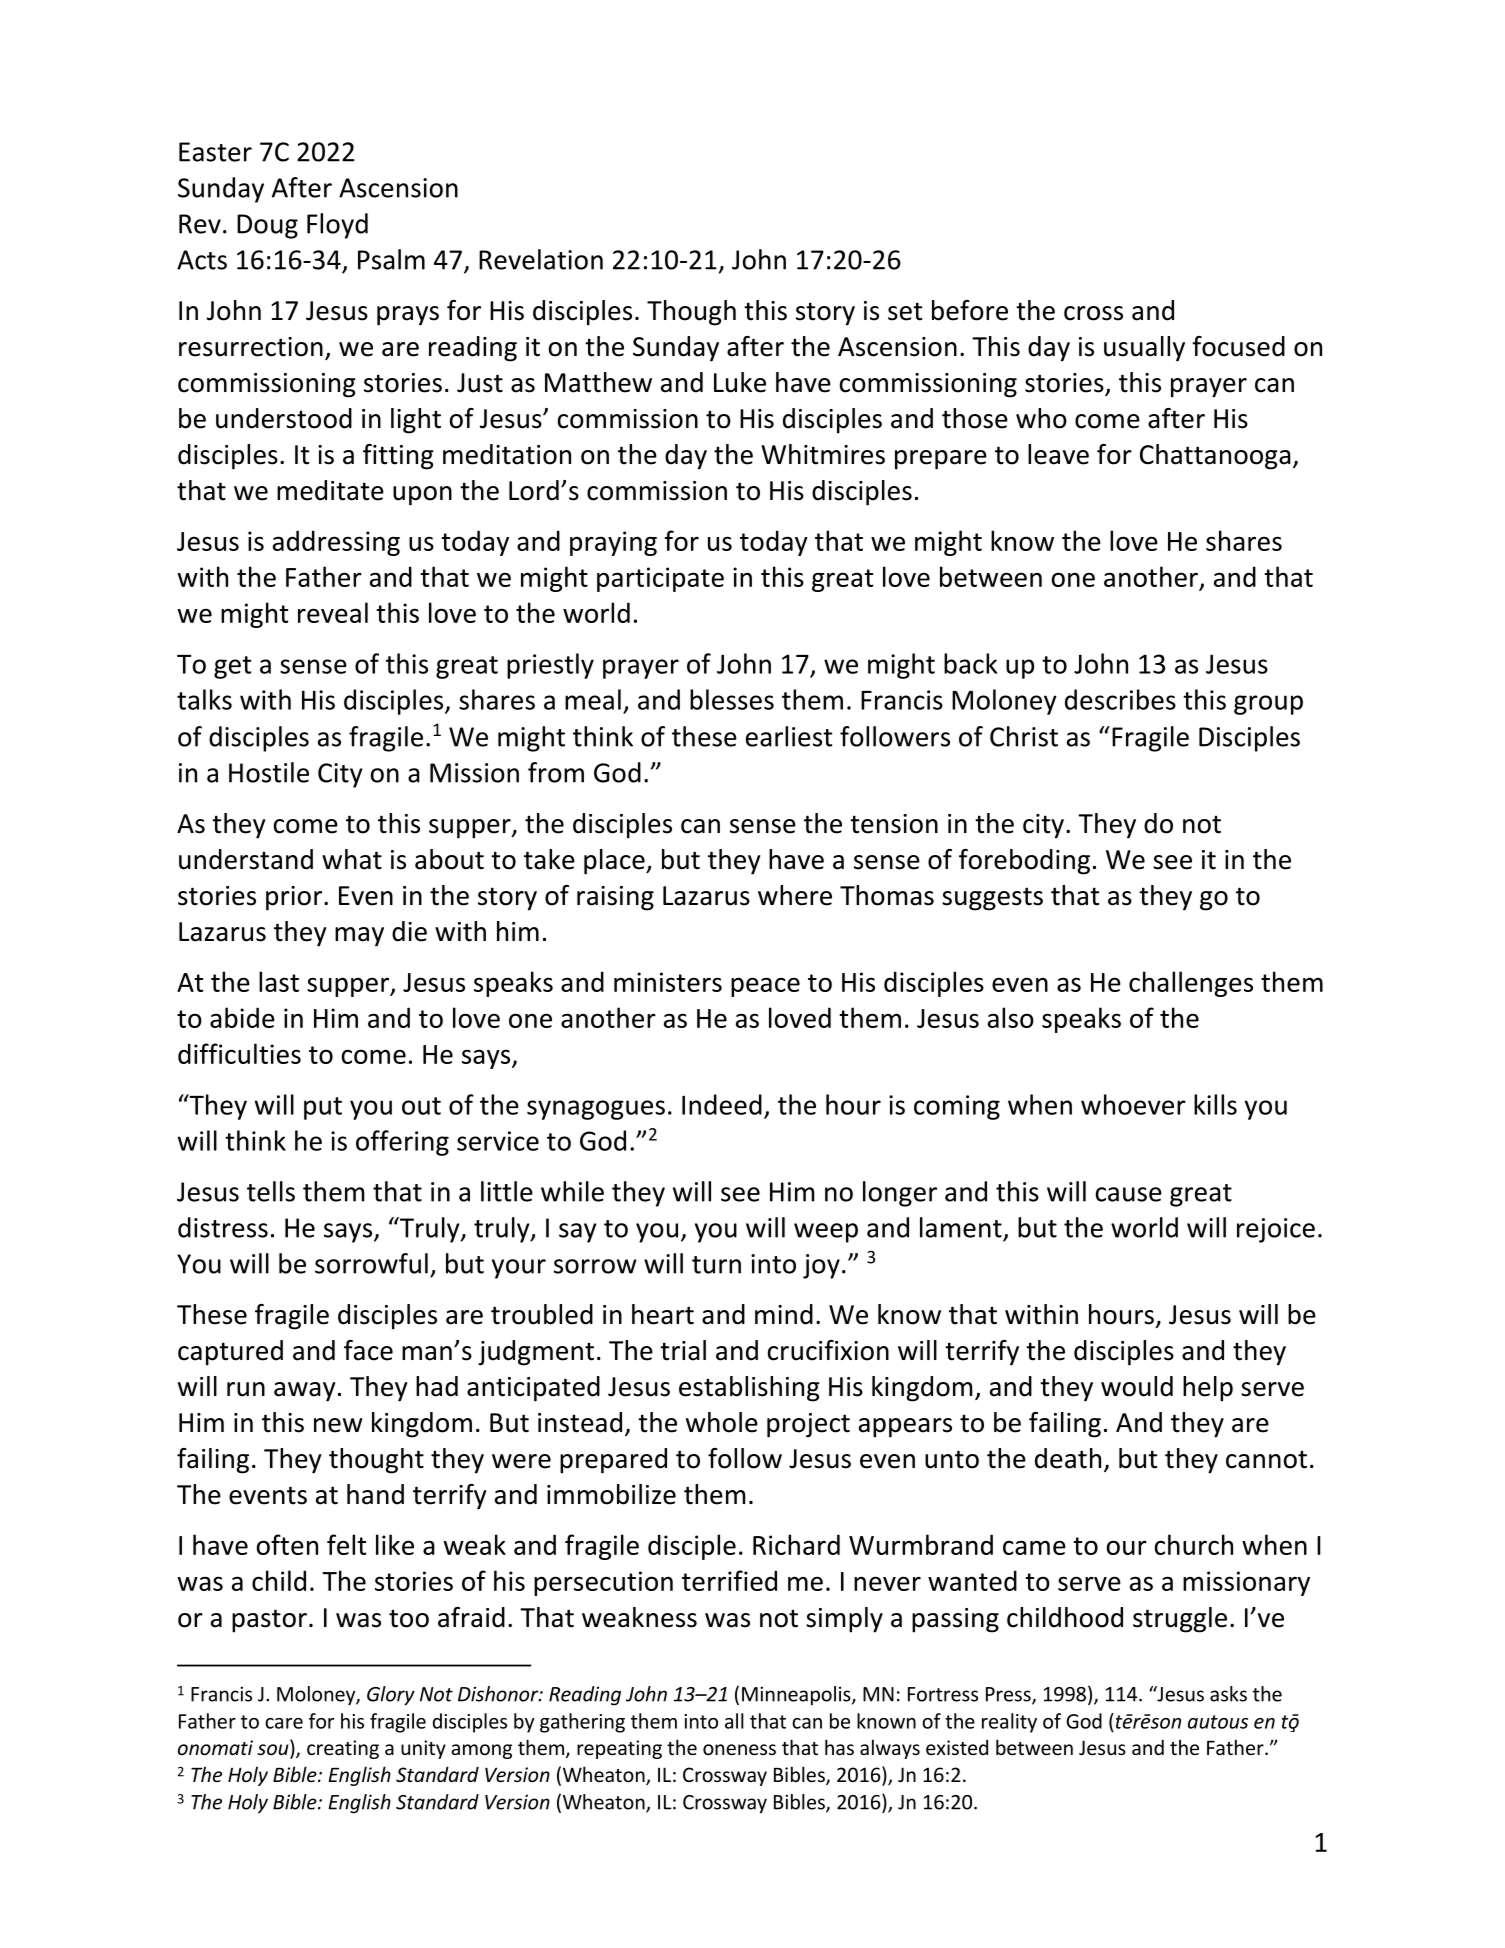 The height and width of the screenshot is (1948, 1505). What do you see at coordinates (1191, 984) in the screenshot?
I see `challenges` at bounding box center [1191, 984].
